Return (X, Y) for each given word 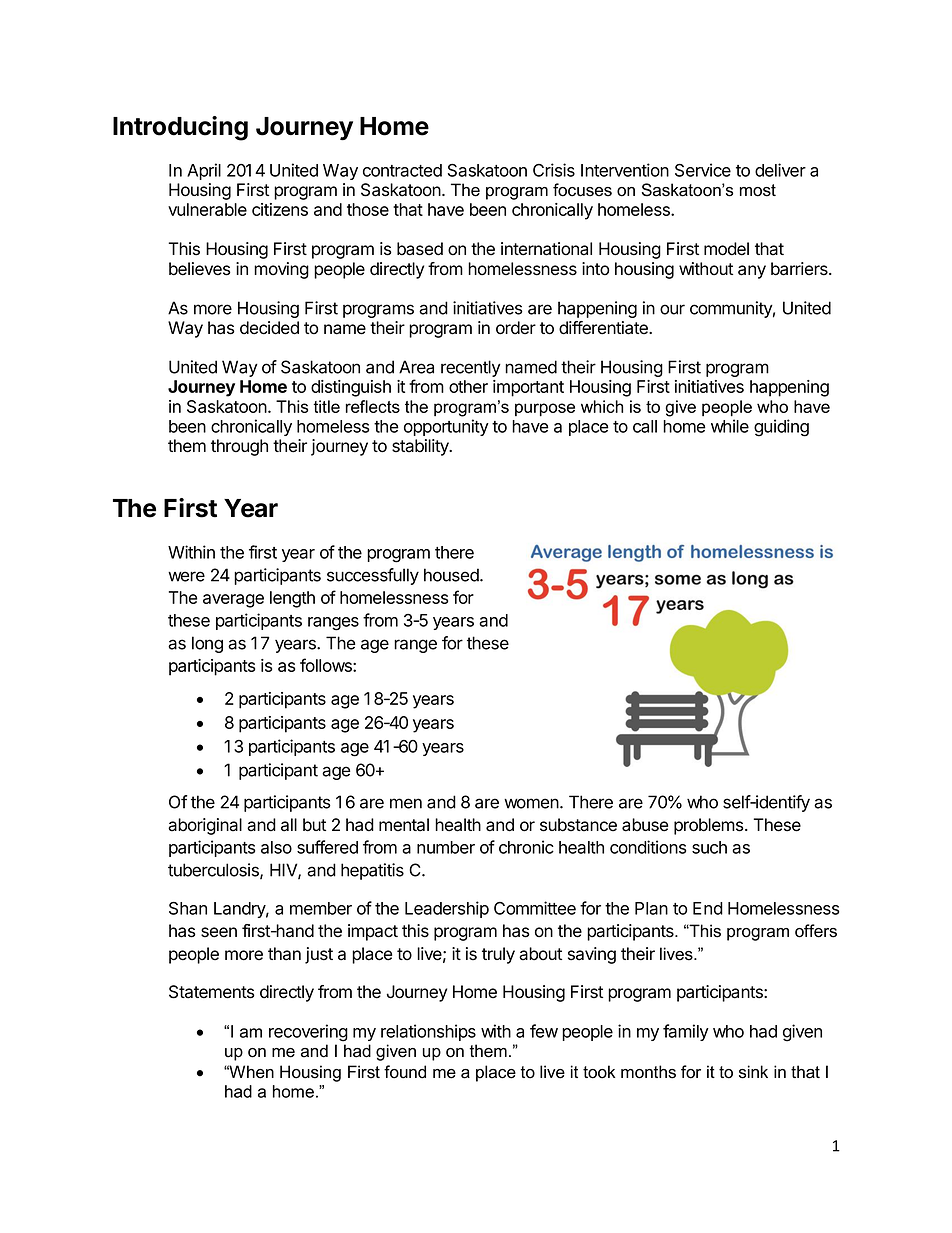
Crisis (554, 170)
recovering (308, 1033)
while (730, 426)
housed (452, 575)
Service (703, 170)
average (233, 601)
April (204, 171)
